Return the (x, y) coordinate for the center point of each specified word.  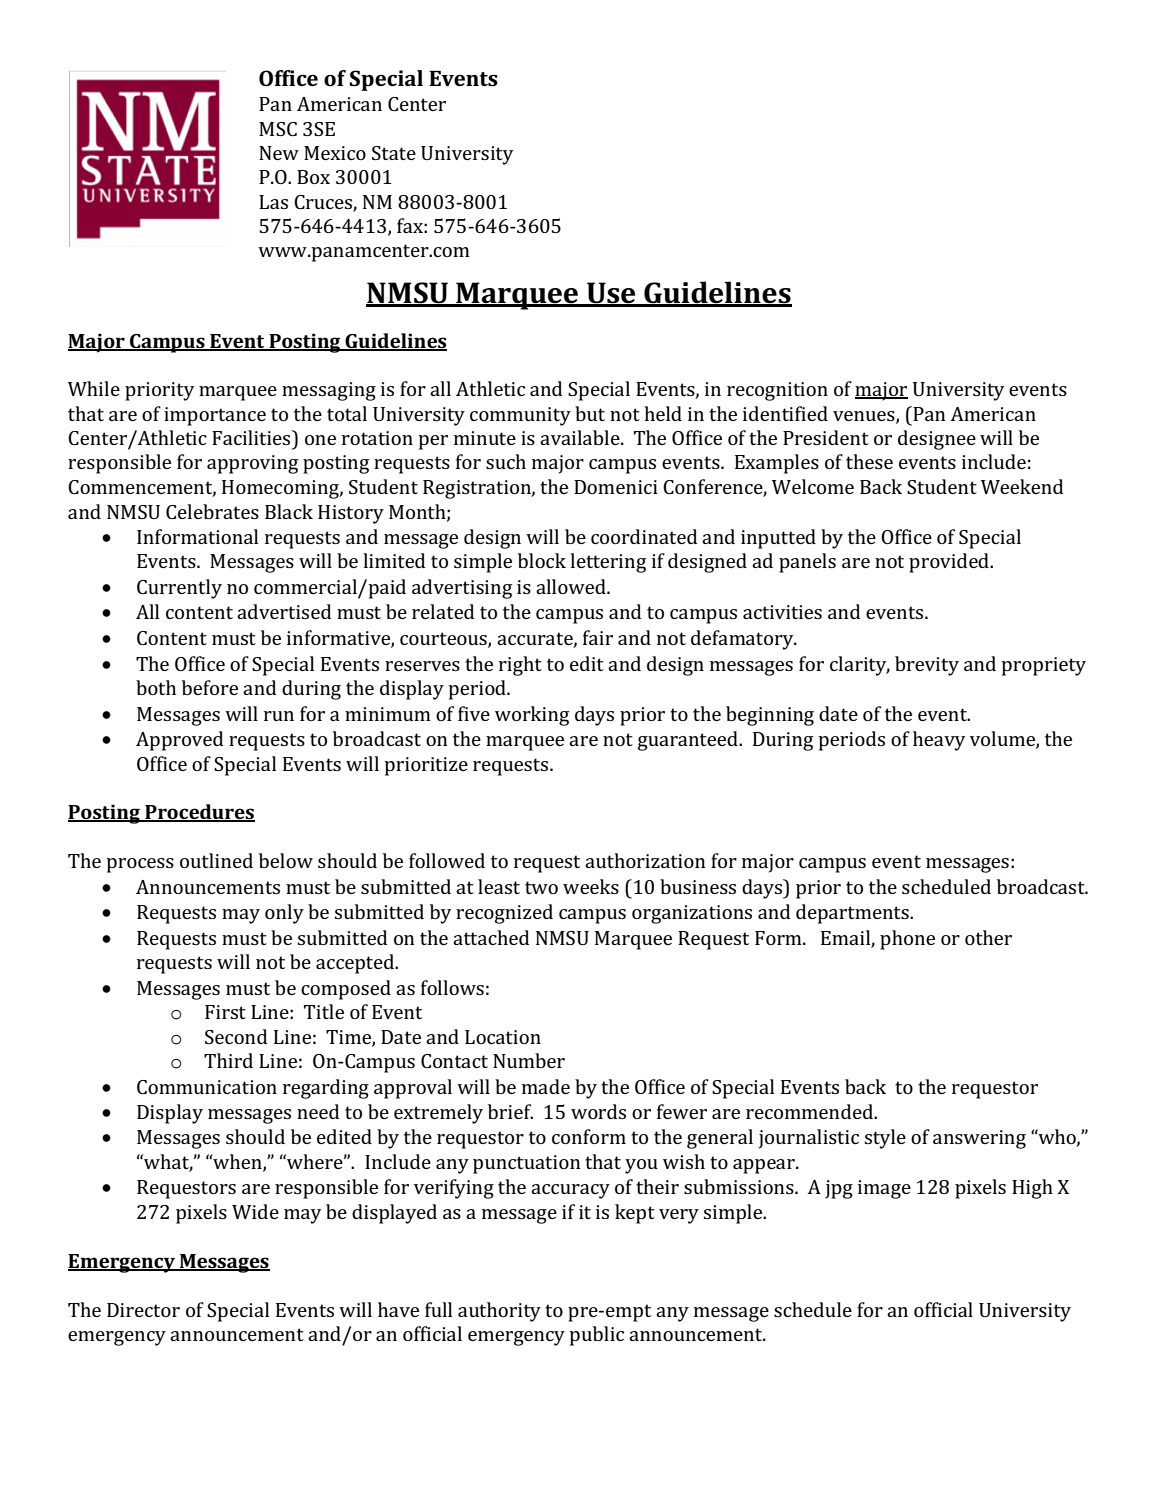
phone (907, 940)
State (394, 153)
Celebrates (212, 511)
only (284, 914)
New (279, 153)
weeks (591, 886)
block (542, 560)
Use (611, 294)
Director (143, 1310)
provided (950, 563)
